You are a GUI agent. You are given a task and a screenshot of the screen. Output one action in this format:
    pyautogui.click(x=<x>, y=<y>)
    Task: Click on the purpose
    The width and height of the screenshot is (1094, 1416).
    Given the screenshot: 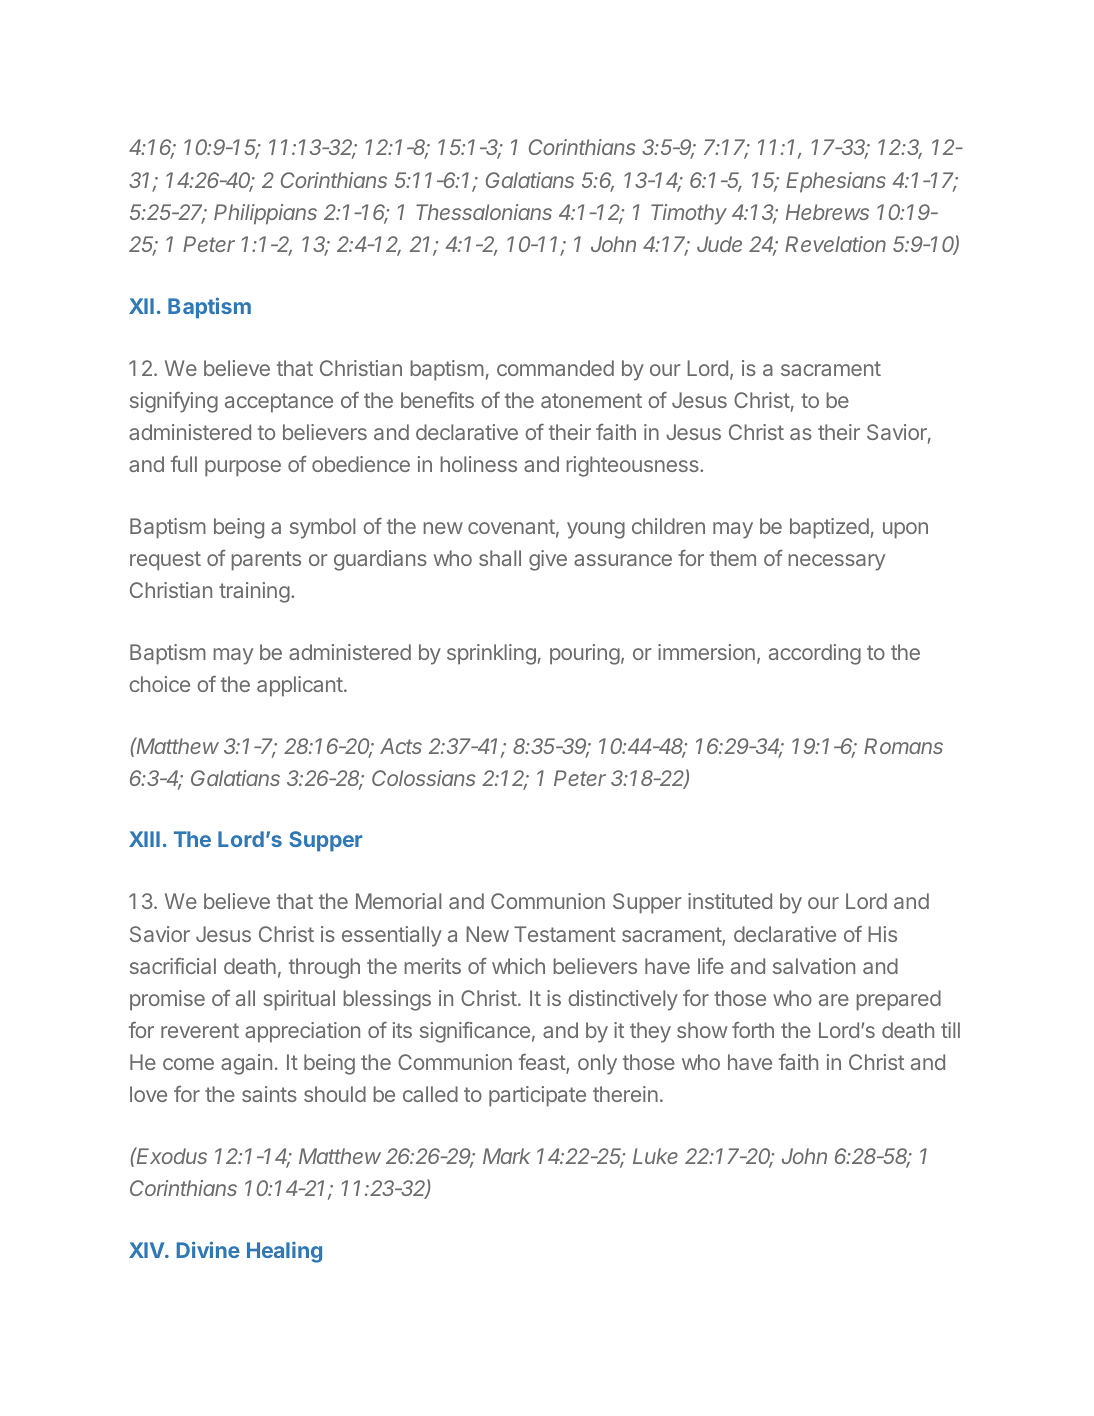 What is the action you would take?
    pyautogui.click(x=243, y=468)
